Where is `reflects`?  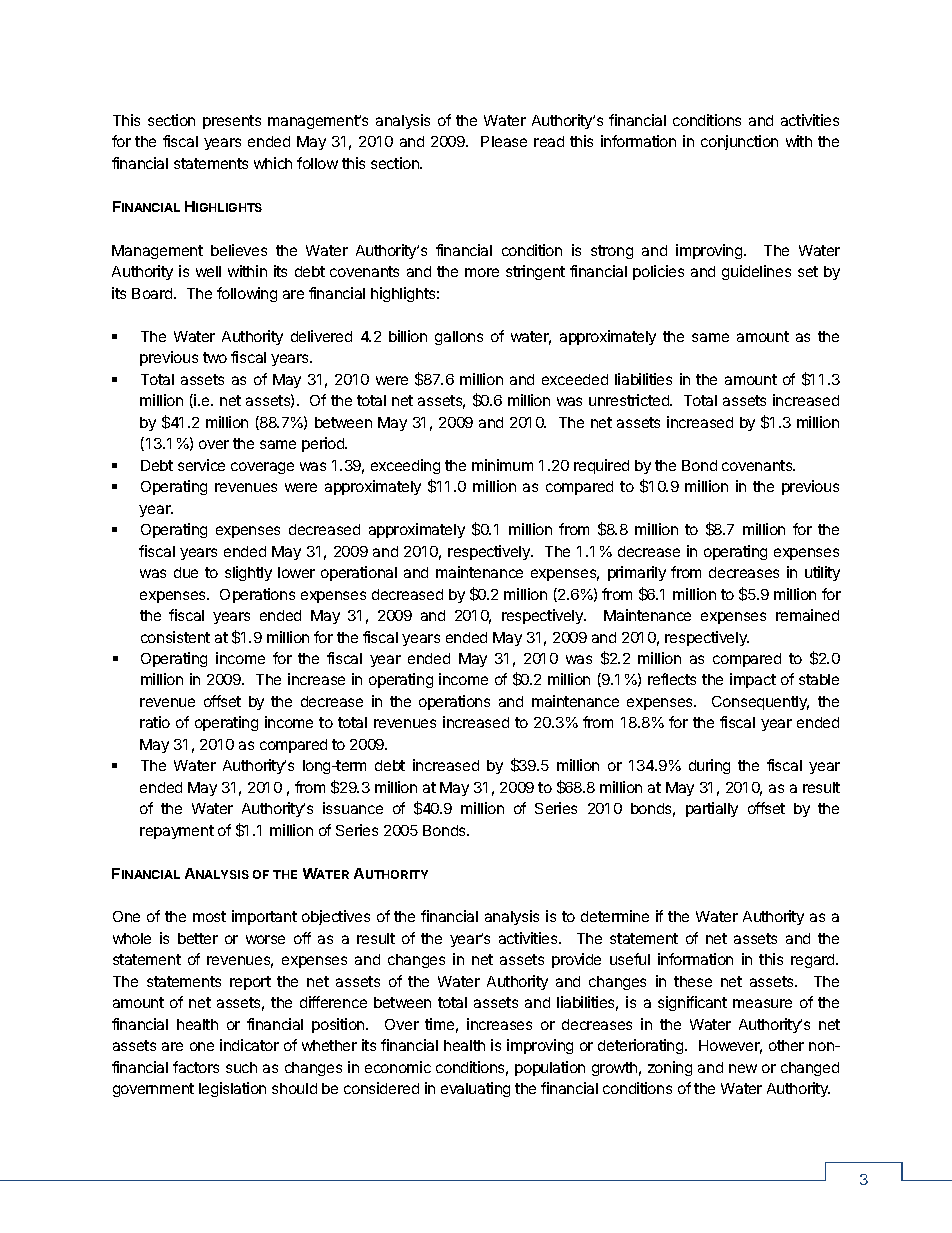 reflects is located at coordinates (672, 679).
